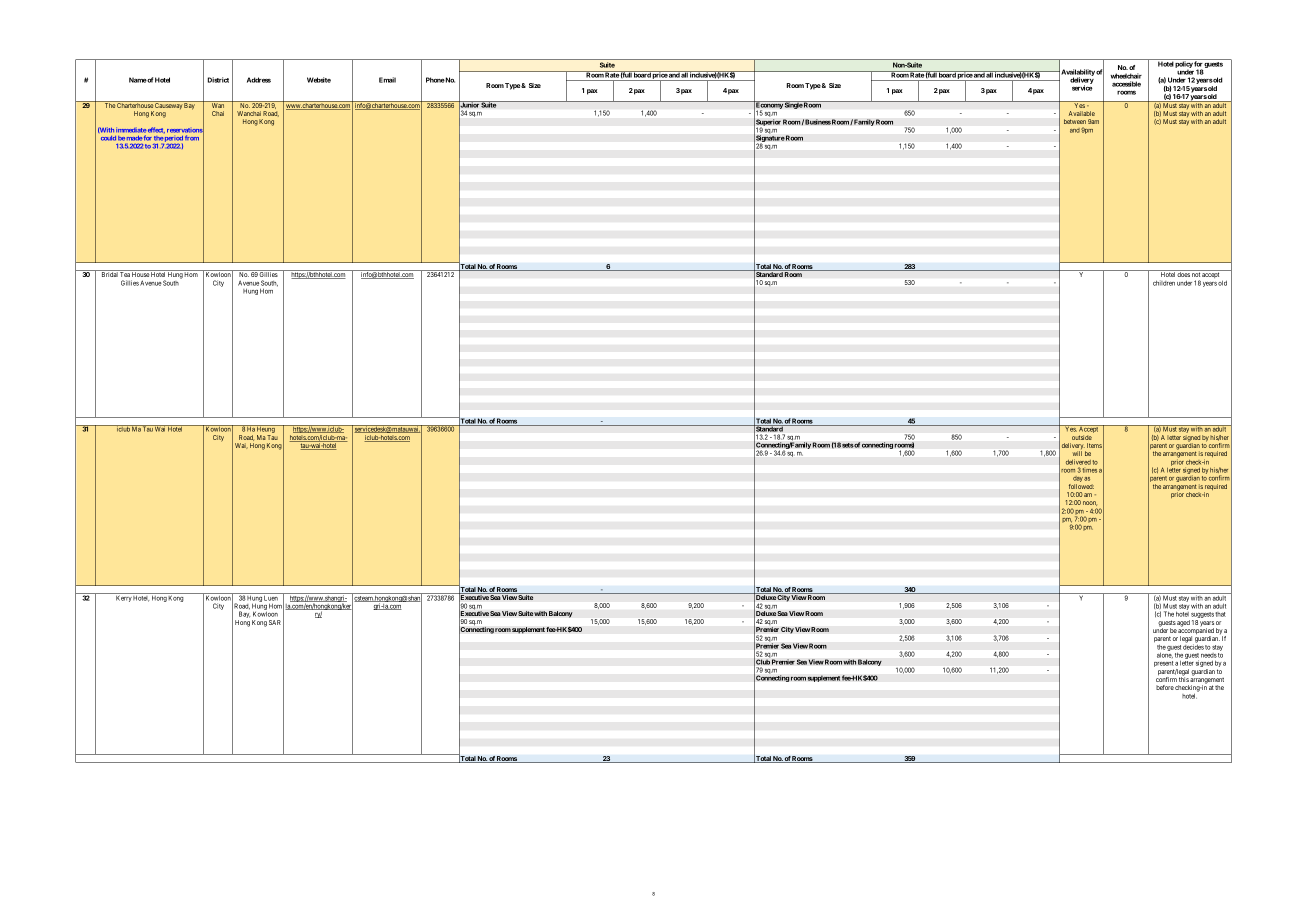 The height and width of the screenshot is (924, 1308). What do you see at coordinates (1126, 84) in the screenshot?
I see `accessible` at bounding box center [1126, 84].
